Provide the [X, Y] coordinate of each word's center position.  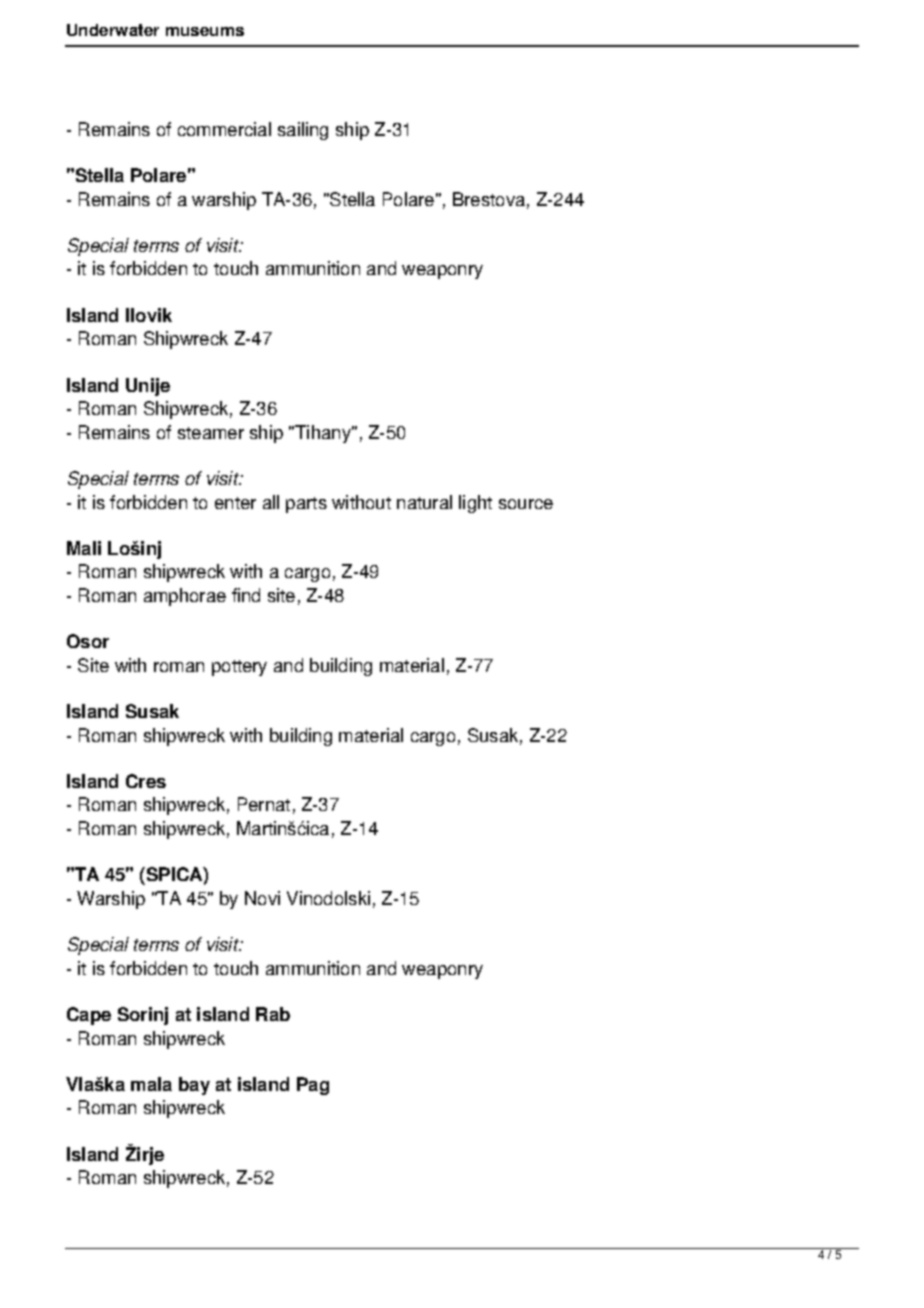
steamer [211, 433]
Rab [273, 1014]
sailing [303, 131]
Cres [146, 781]
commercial [224, 129]
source [526, 504]
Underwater [113, 30]
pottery [239, 668]
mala [151, 1084]
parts [306, 505]
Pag [313, 1086]
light [475, 504]
